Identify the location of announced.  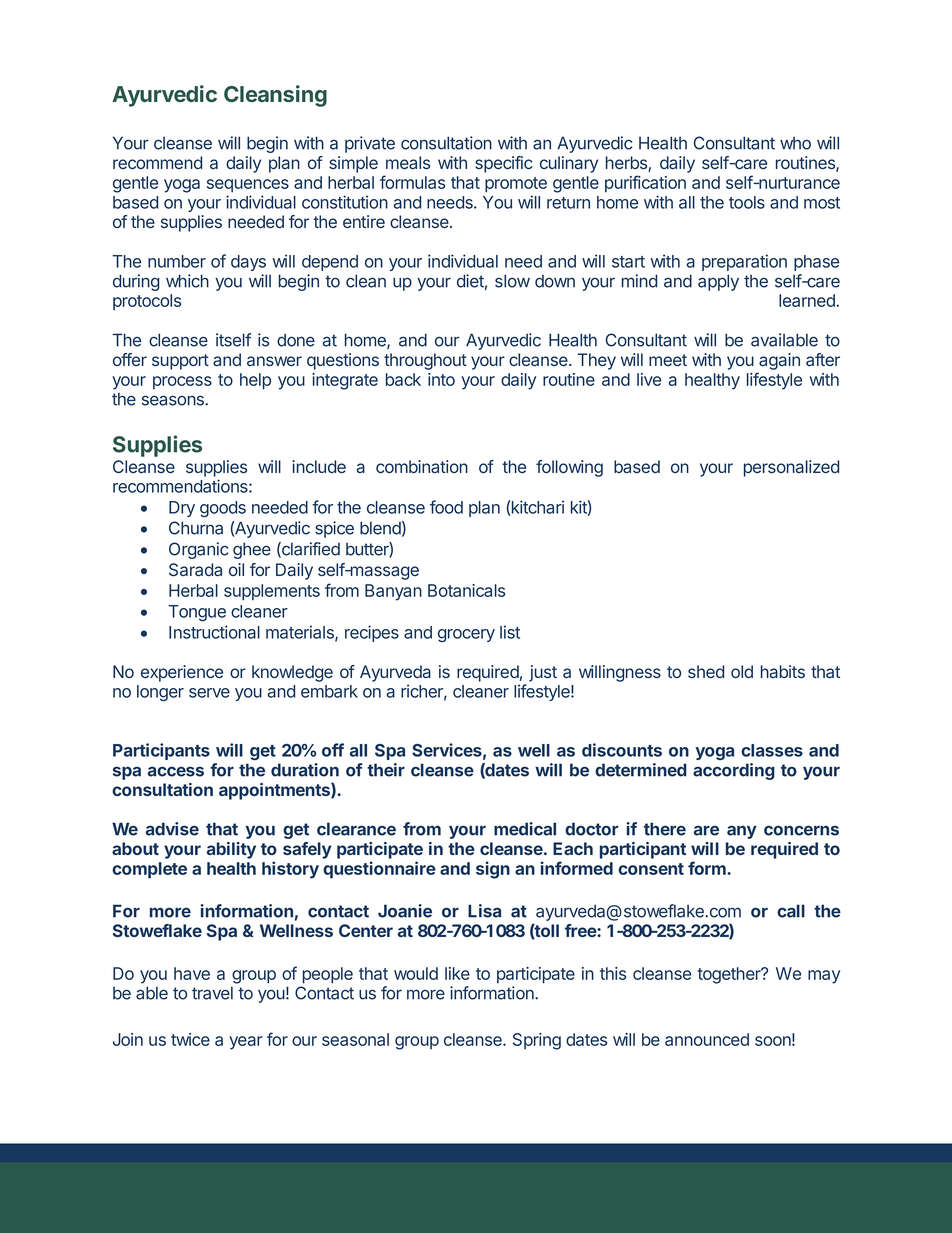
(707, 1039).
